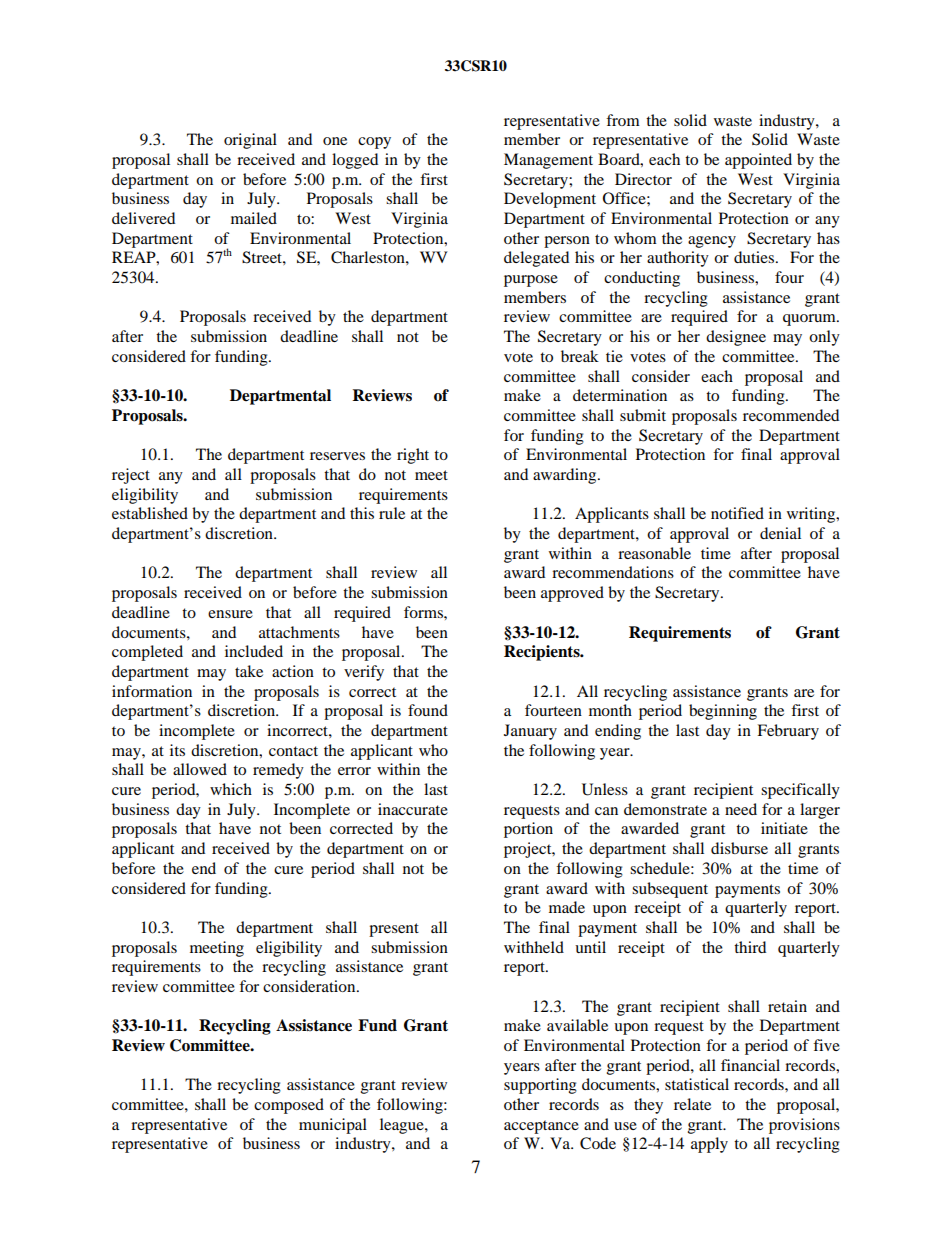 The height and width of the image is (1233, 952). I want to click on disburse, so click(739, 848).
